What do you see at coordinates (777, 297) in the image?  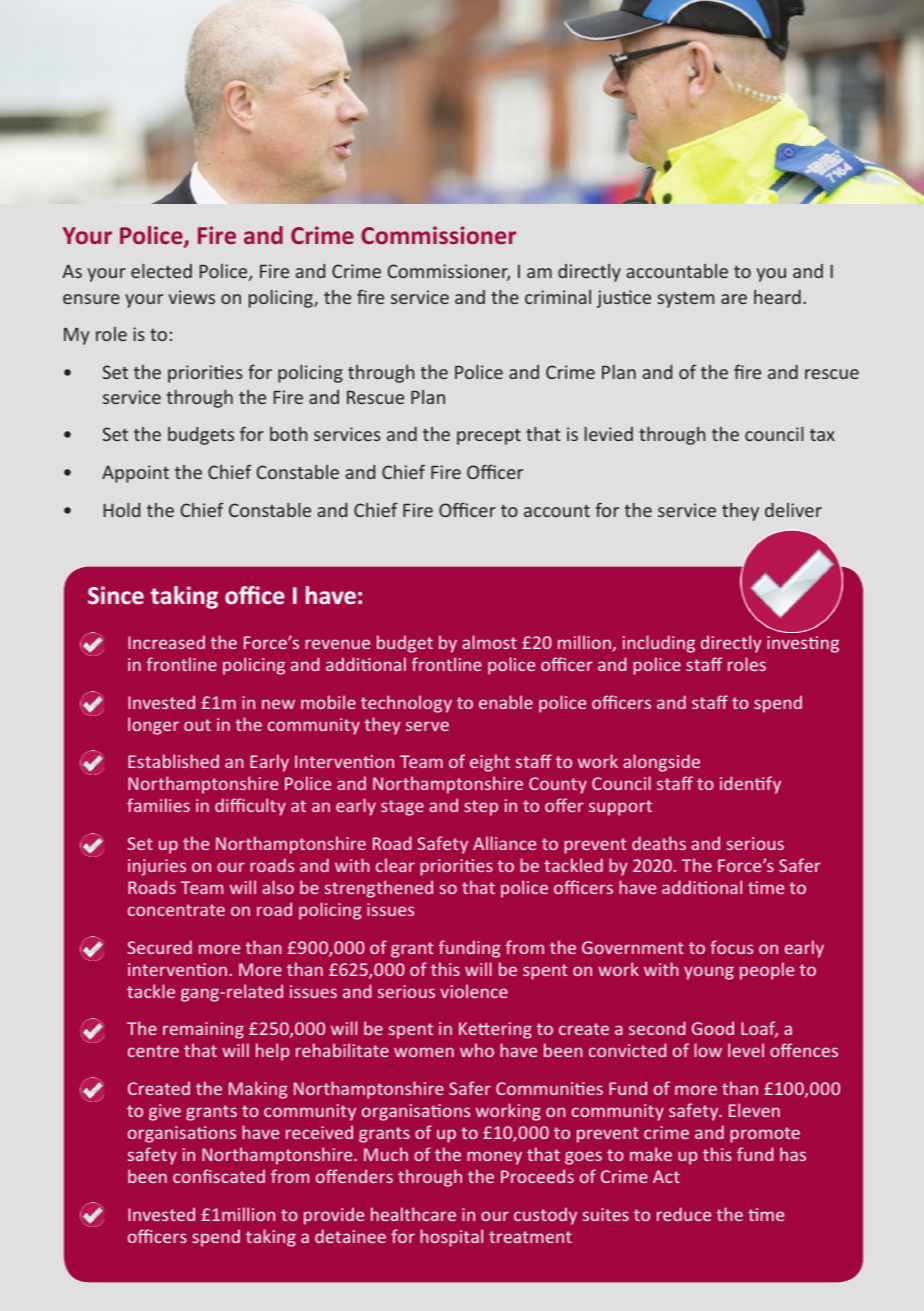 I see `heard` at bounding box center [777, 297].
